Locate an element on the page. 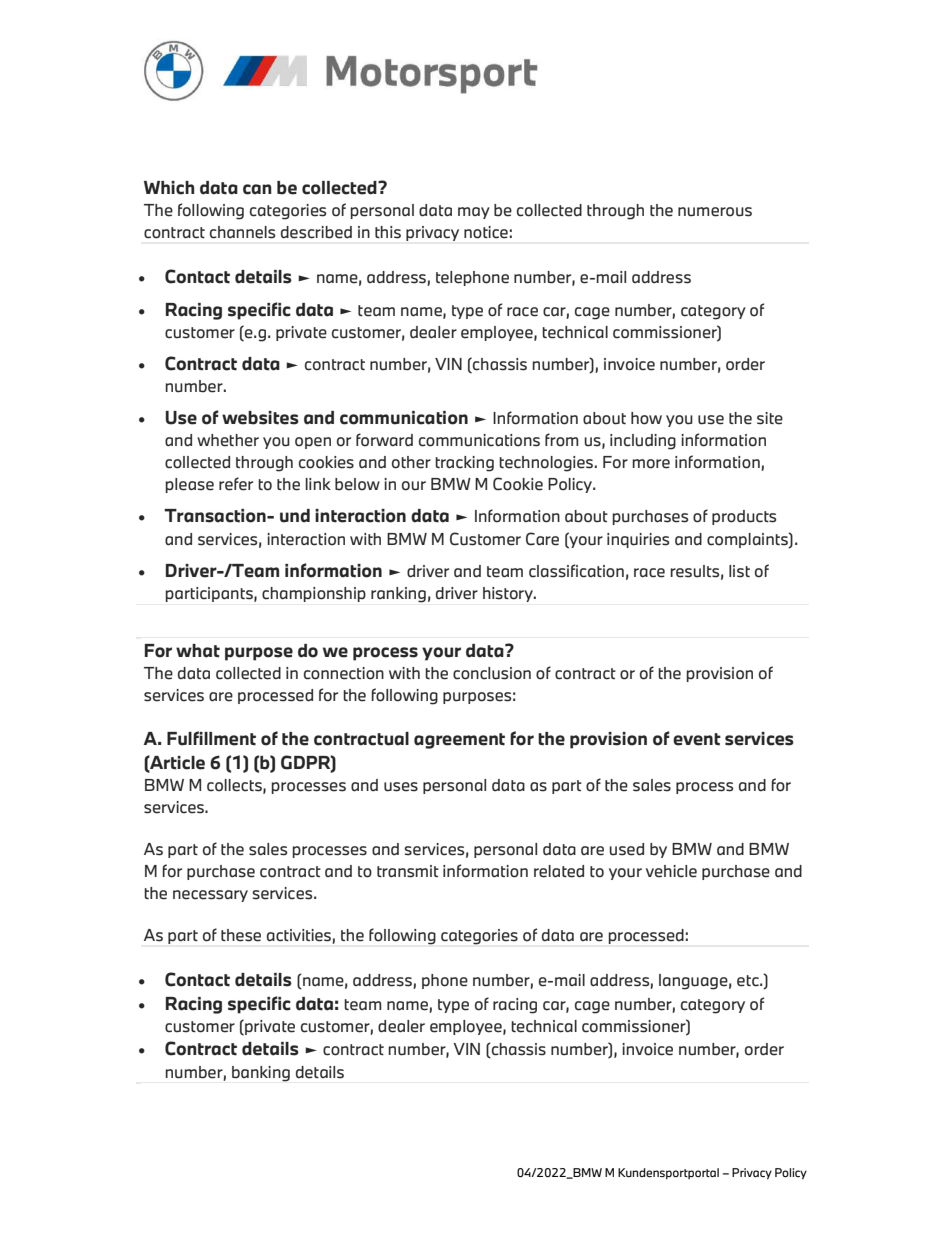 The height and width of the page is (1233, 952). channels is located at coordinates (242, 232).
